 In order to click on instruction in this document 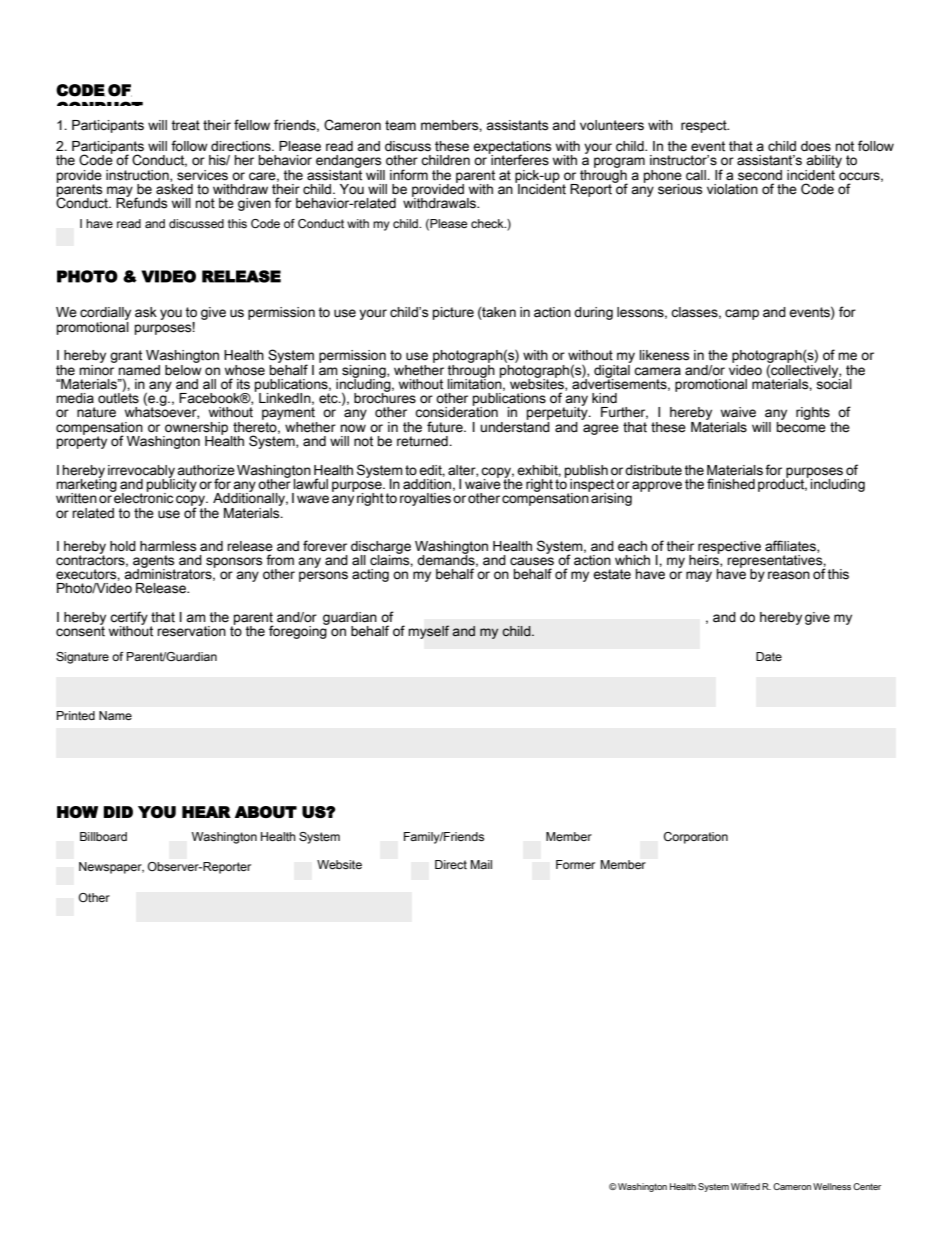, I will do `click(138, 176)`.
